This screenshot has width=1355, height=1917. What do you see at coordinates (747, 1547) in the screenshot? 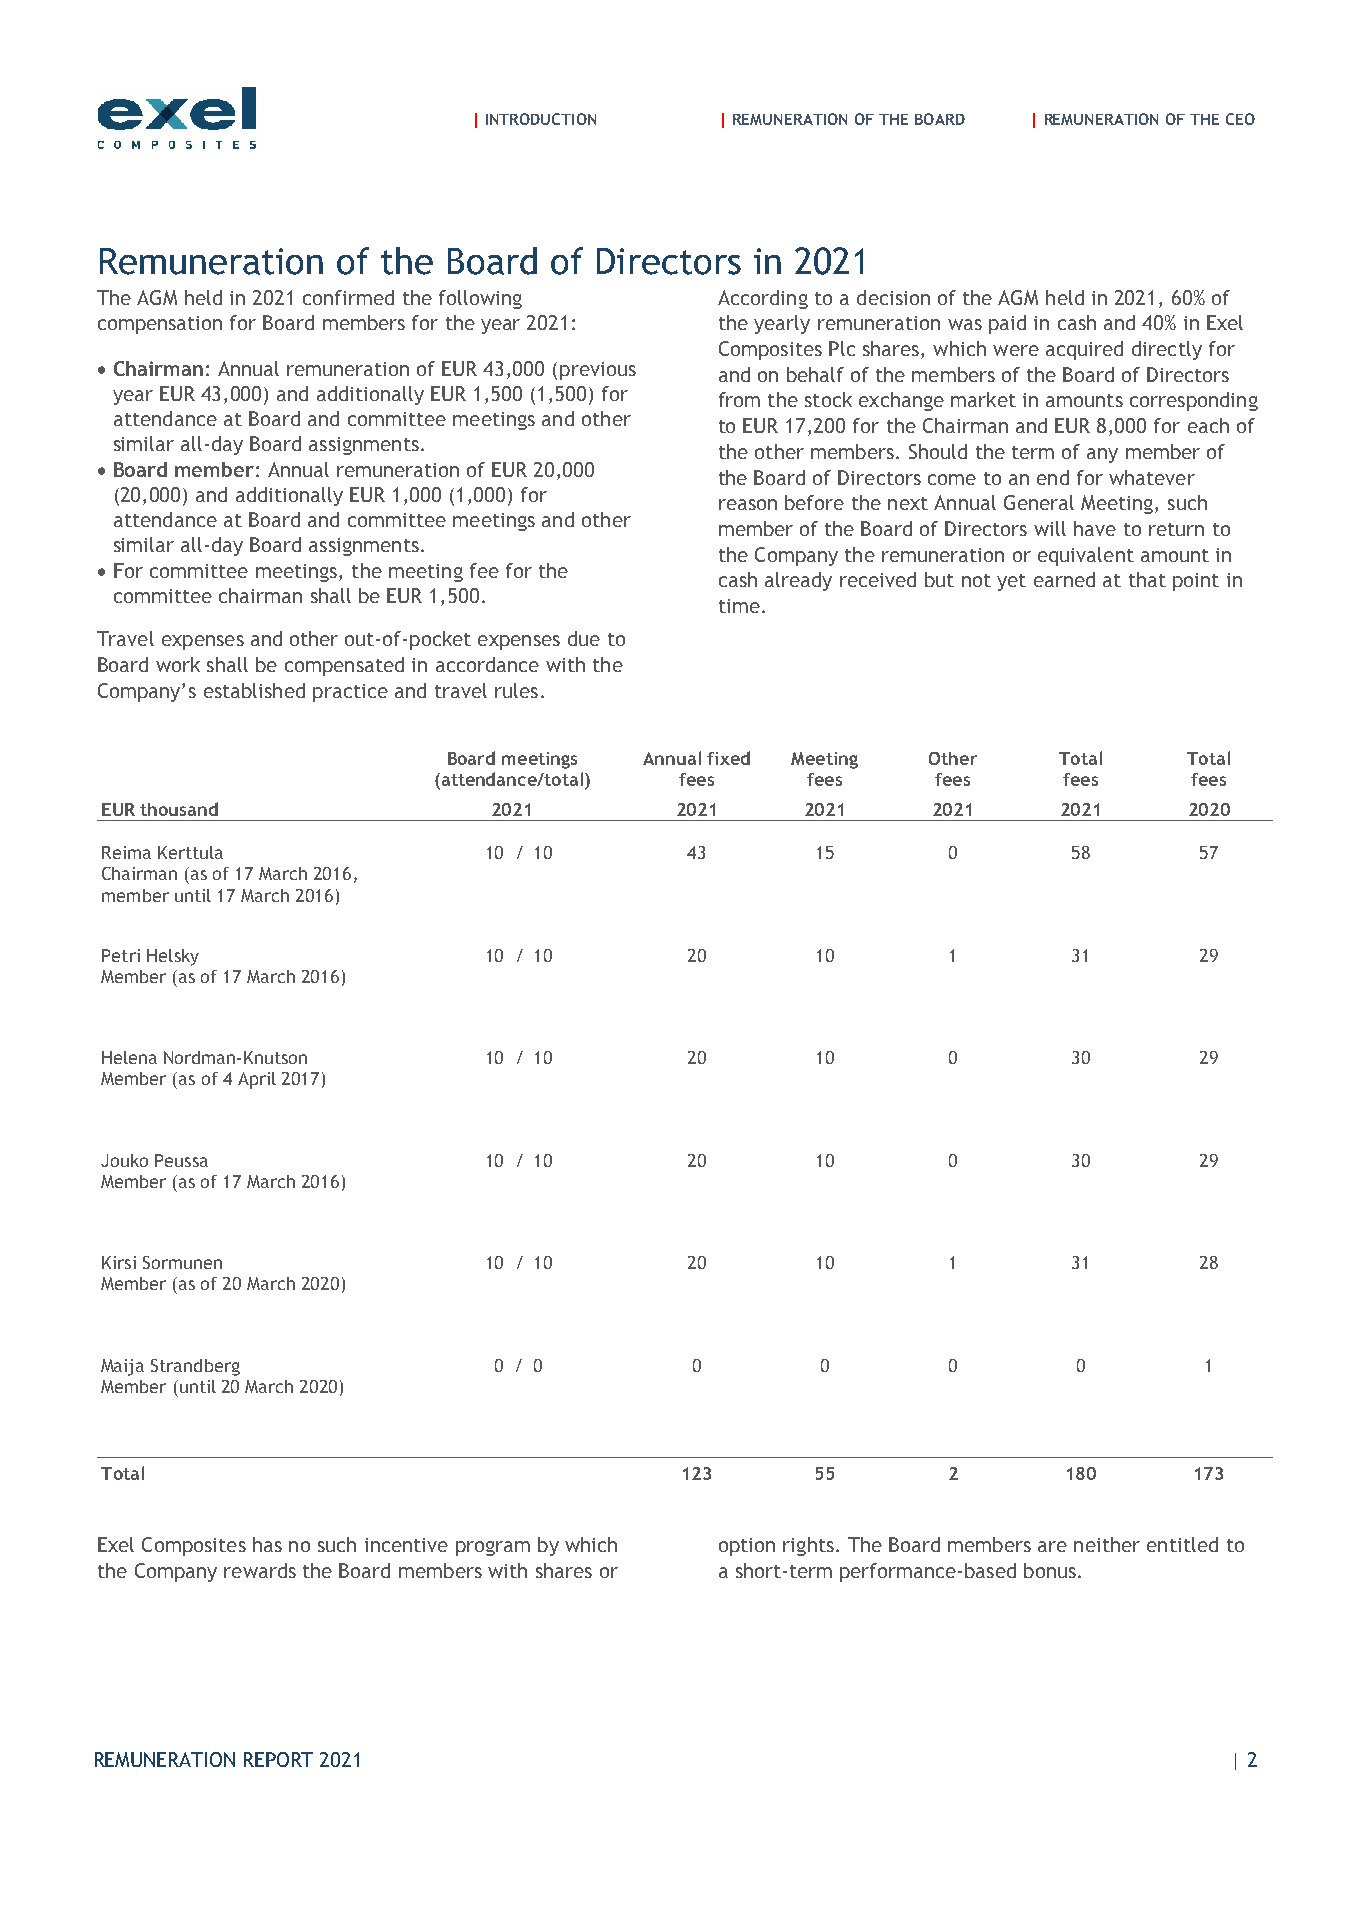
I see `option` at bounding box center [747, 1547].
